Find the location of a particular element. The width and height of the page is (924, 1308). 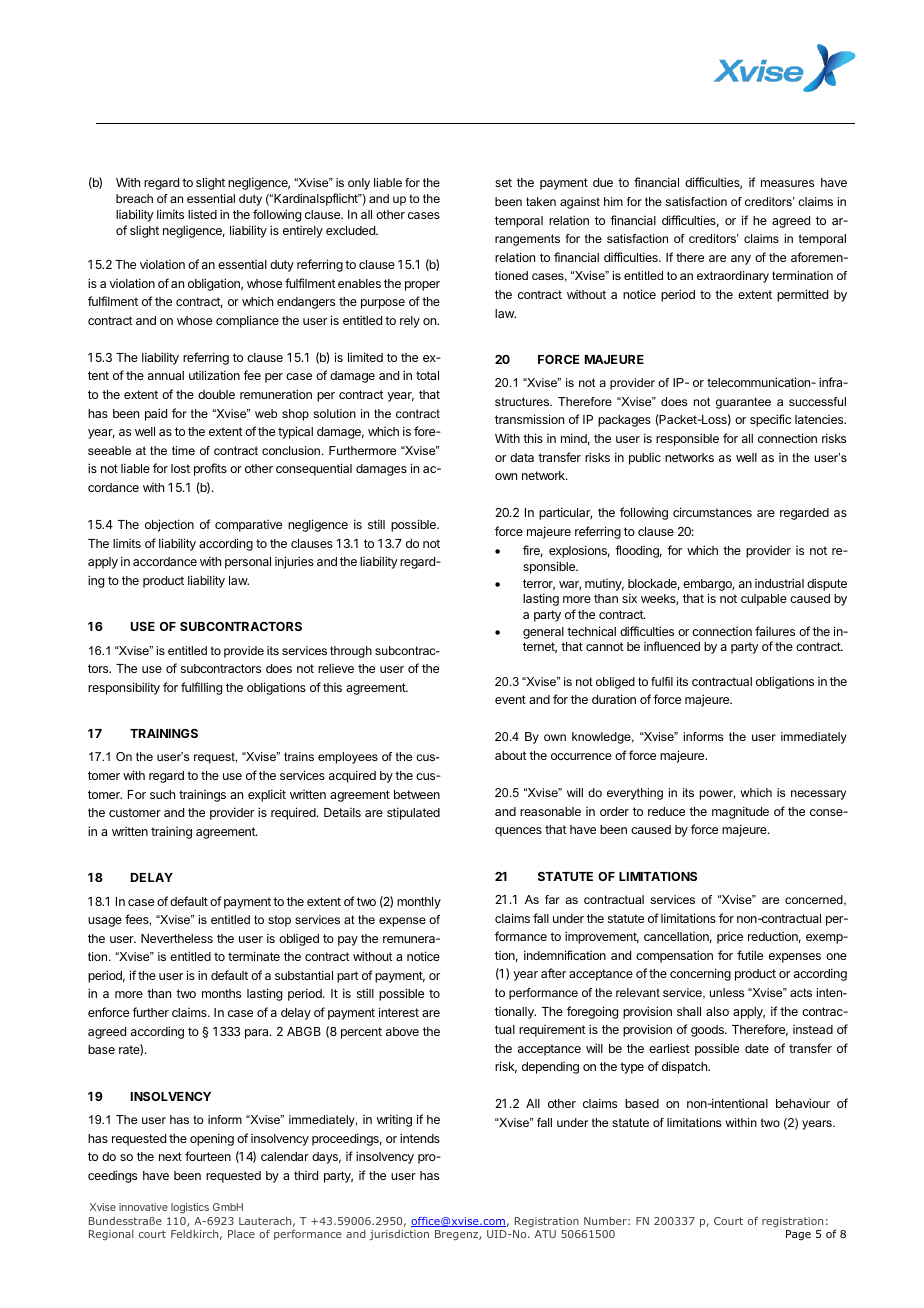

circumstances is located at coordinates (712, 512).
